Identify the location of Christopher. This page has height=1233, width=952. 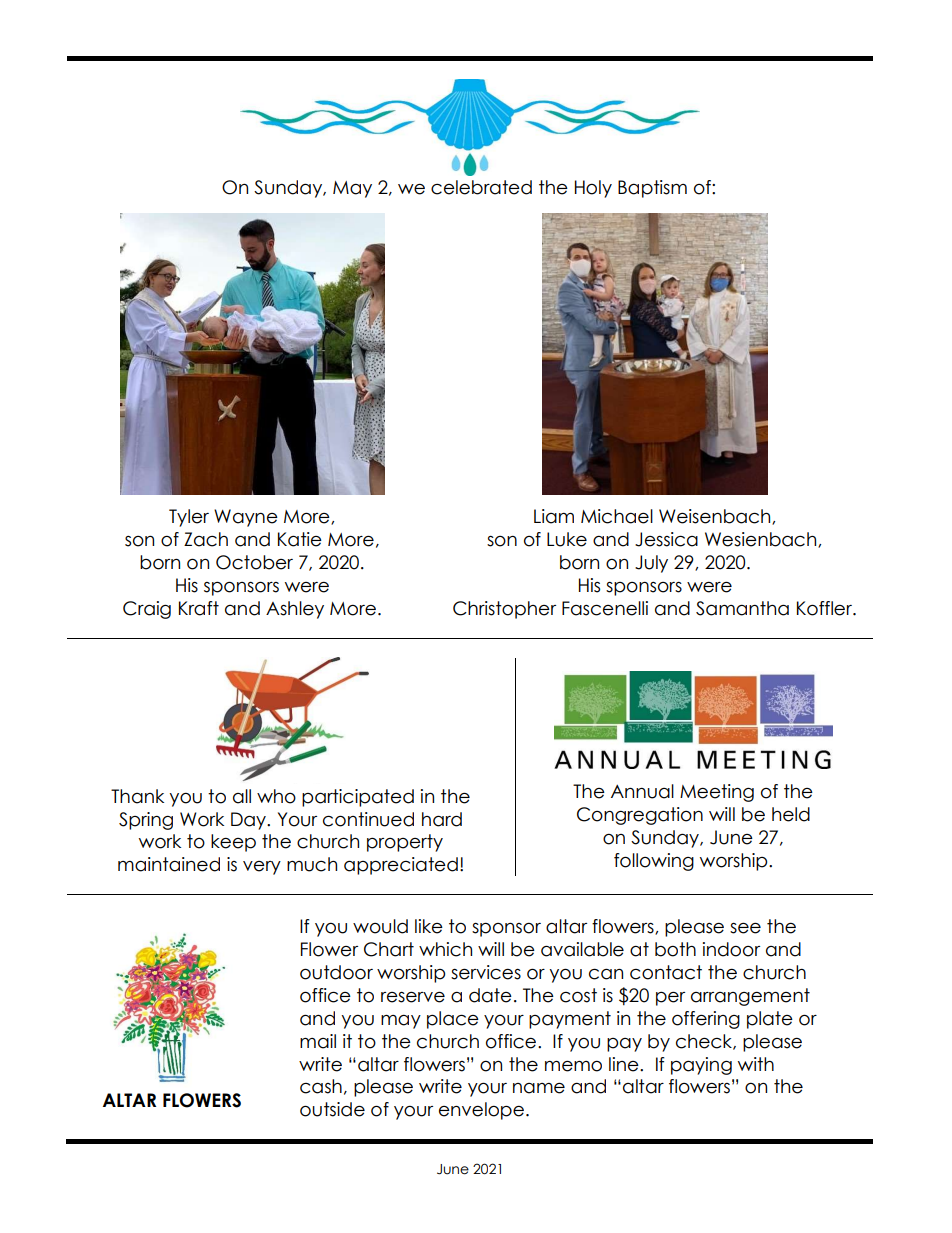
(504, 610).
